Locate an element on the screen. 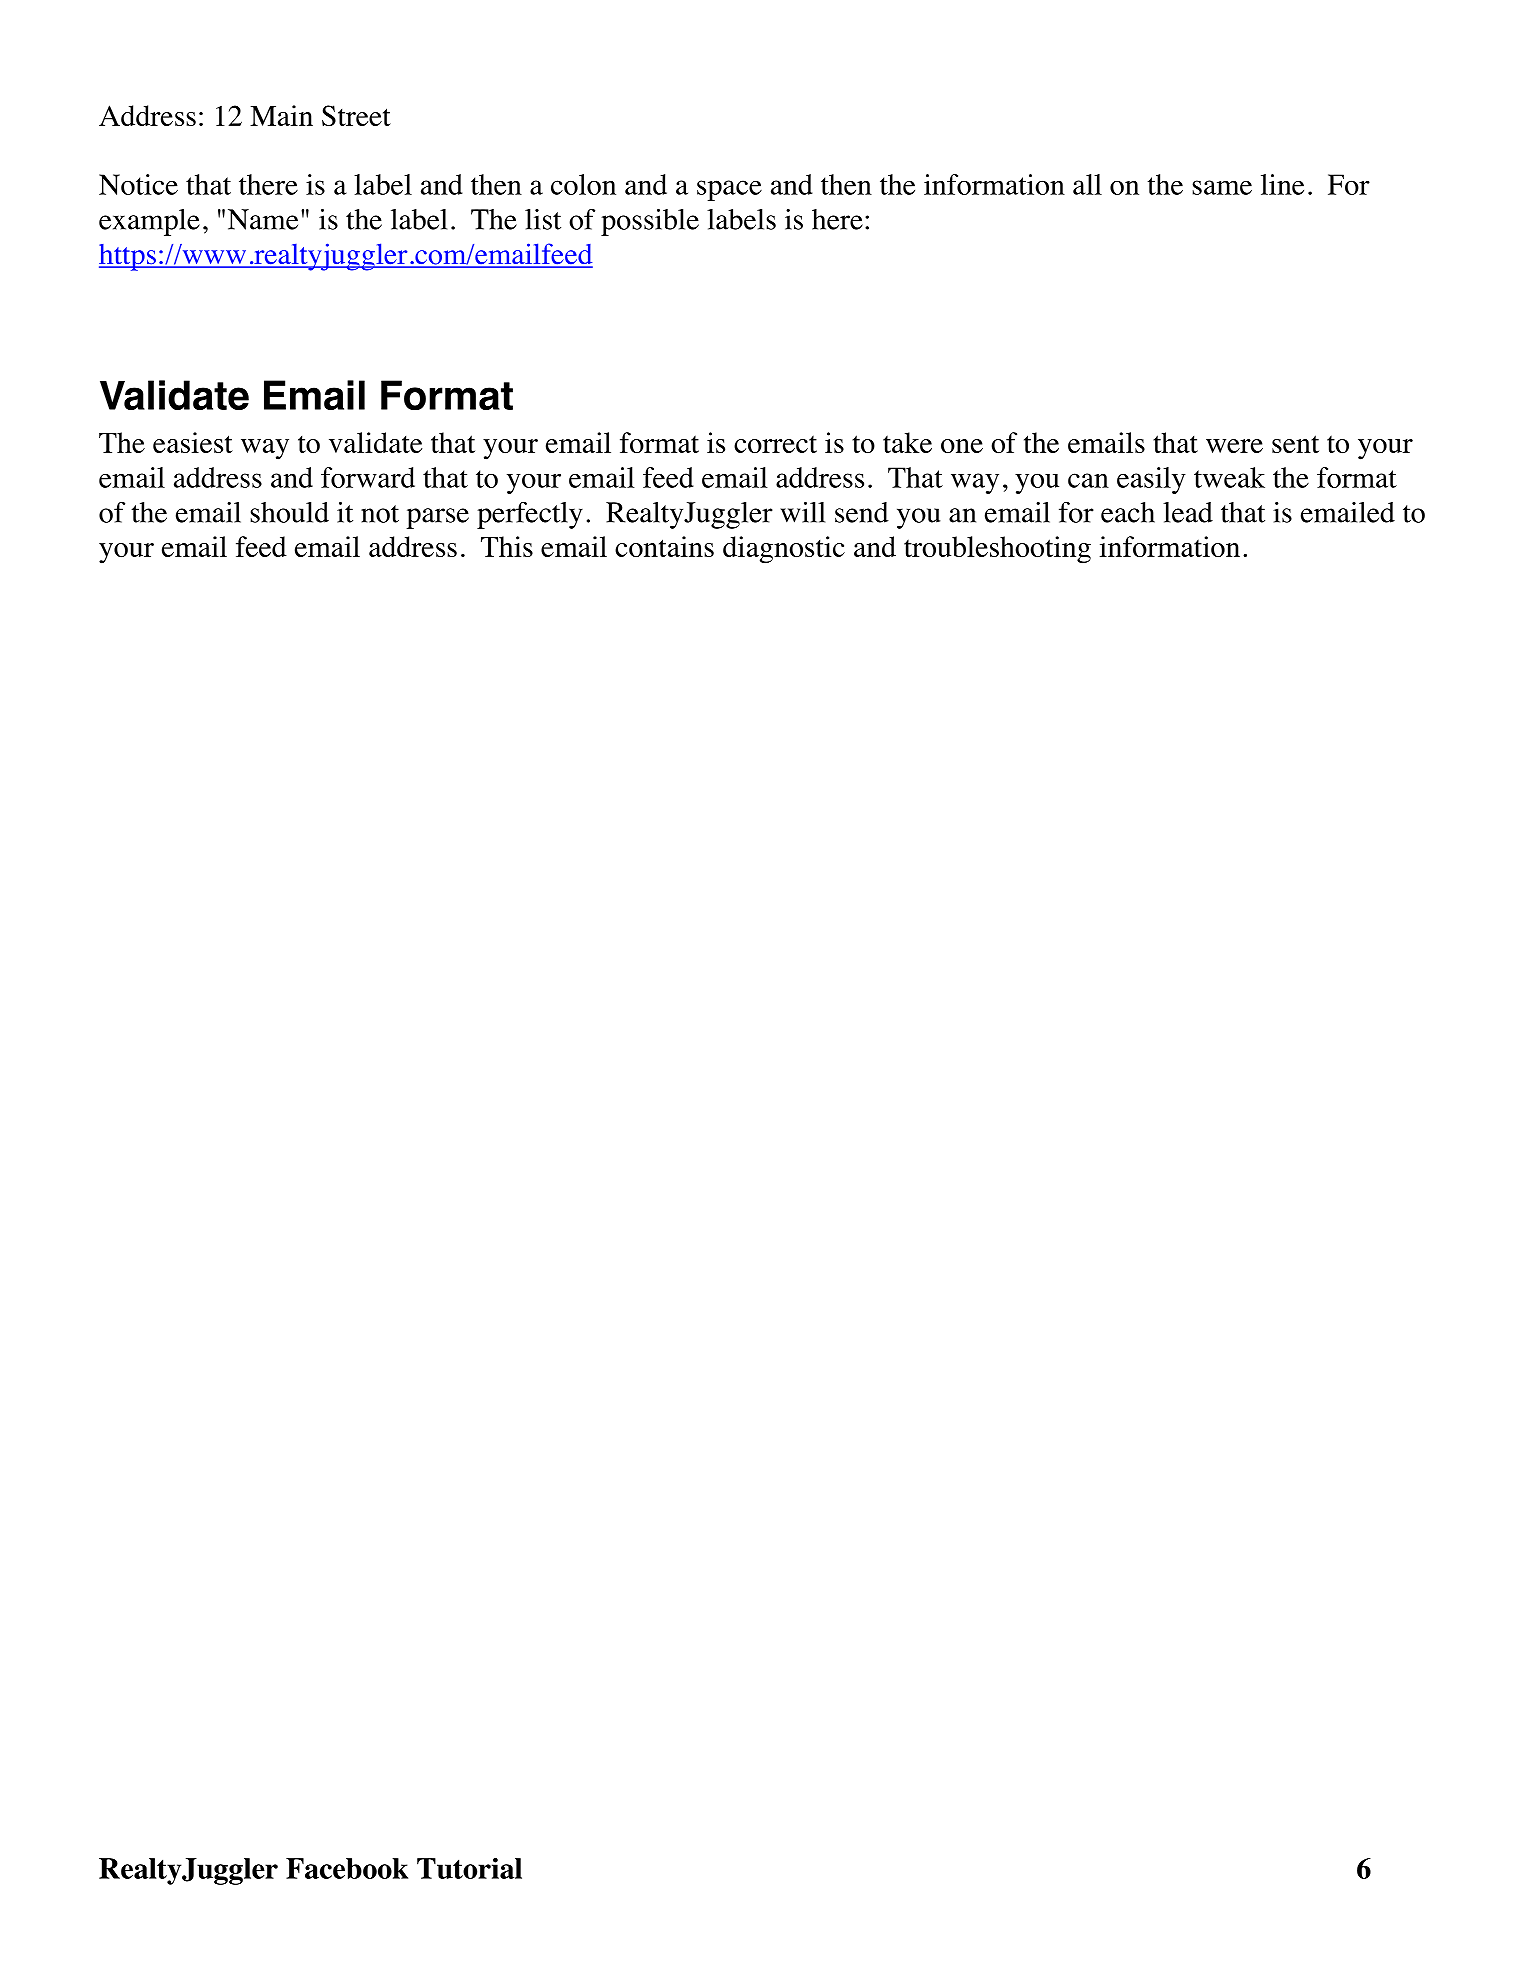 Image resolution: width=1527 pixels, height=1976 pixels. This is located at coordinates (507, 546).
